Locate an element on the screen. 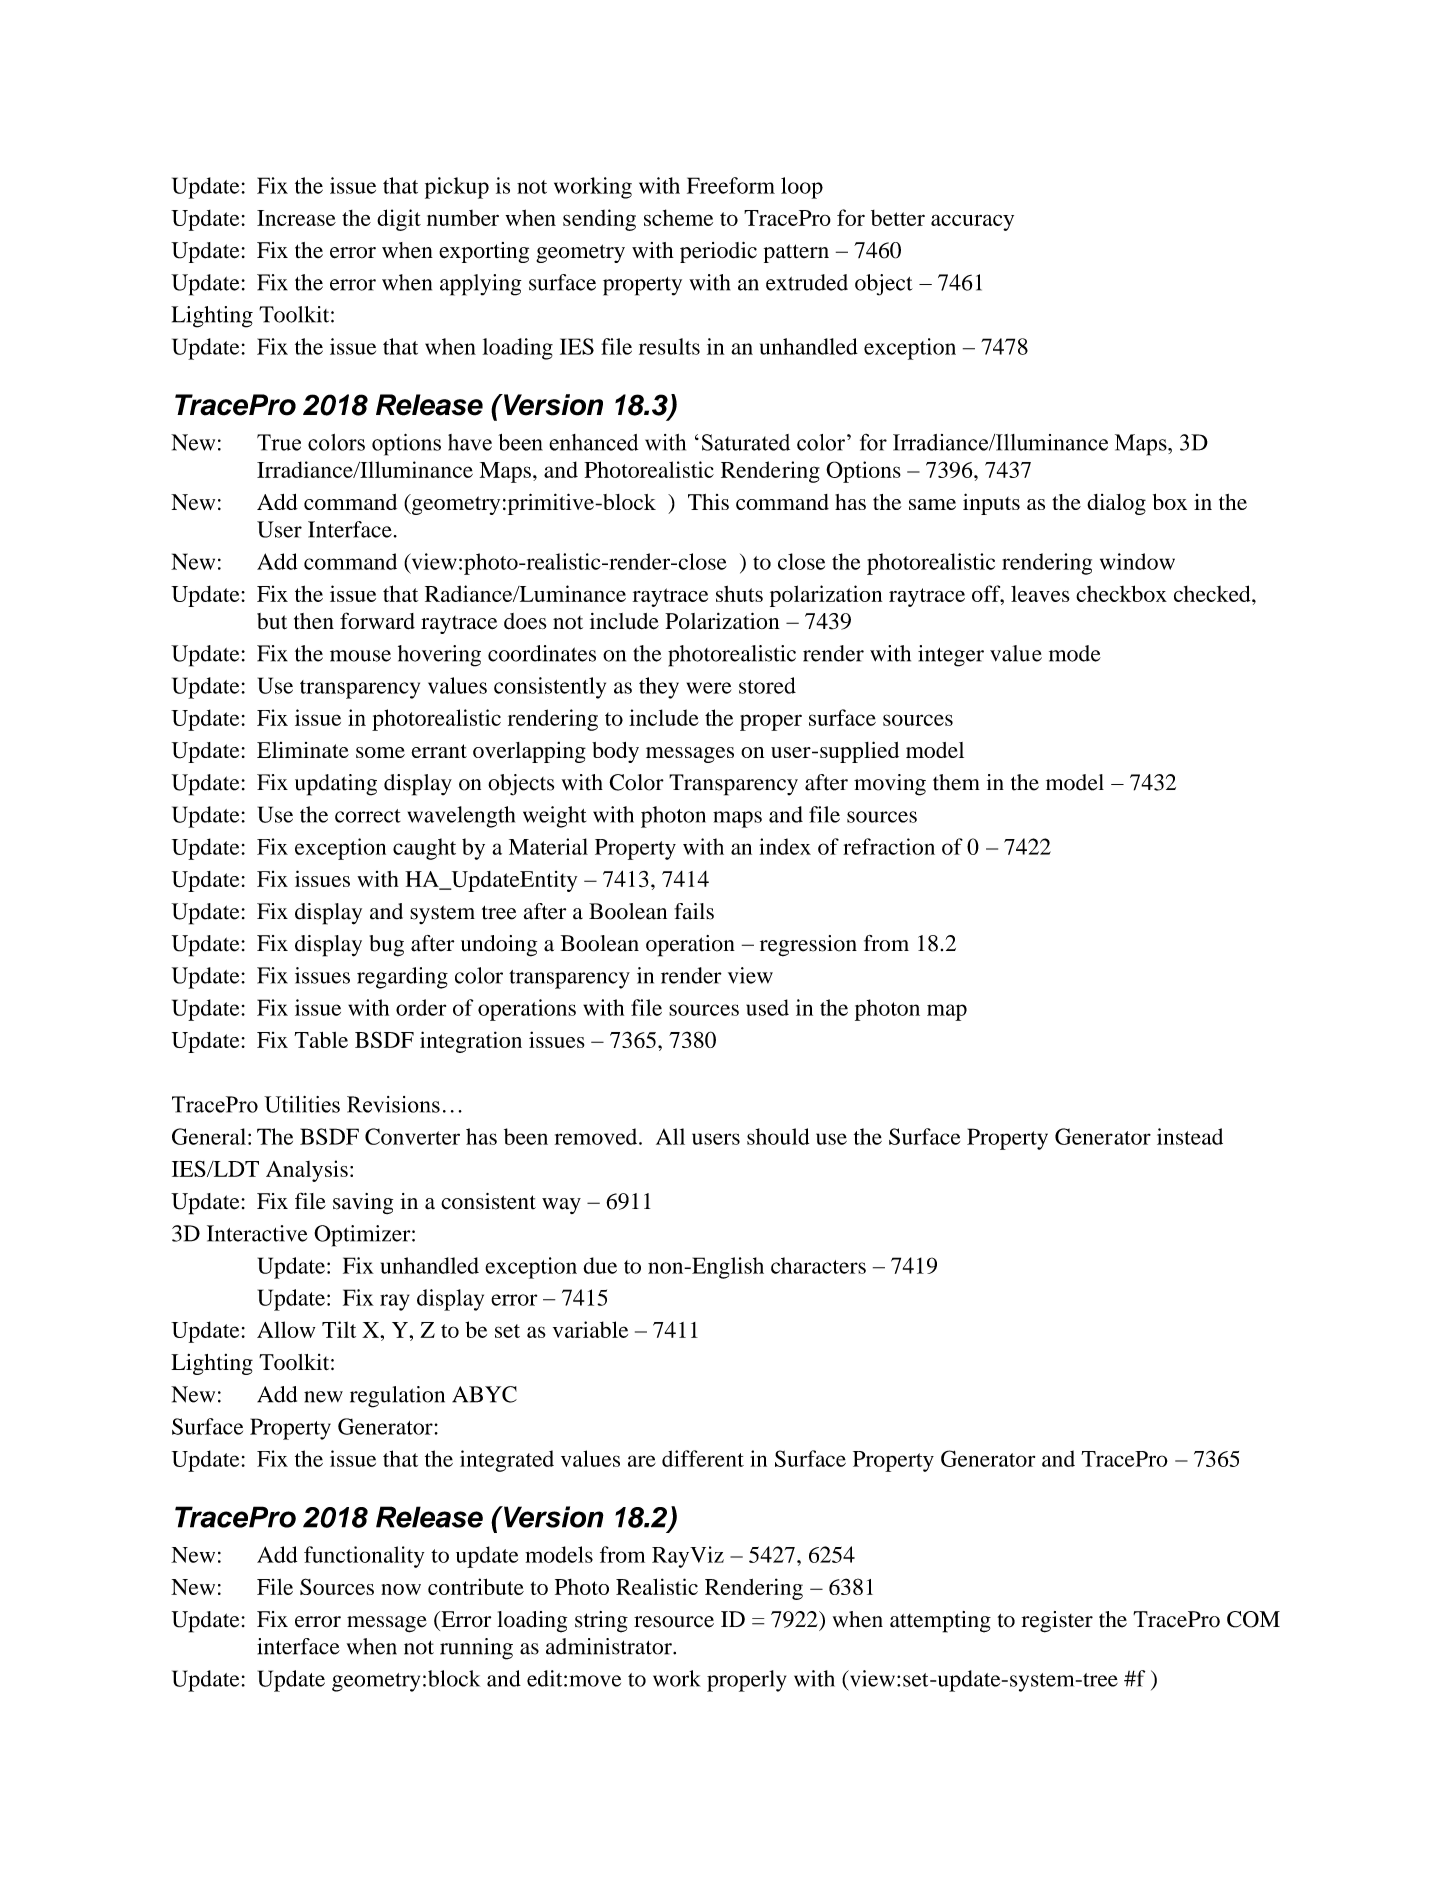 This screenshot has height=1883, width=1455. accuracy is located at coordinates (972, 222).
